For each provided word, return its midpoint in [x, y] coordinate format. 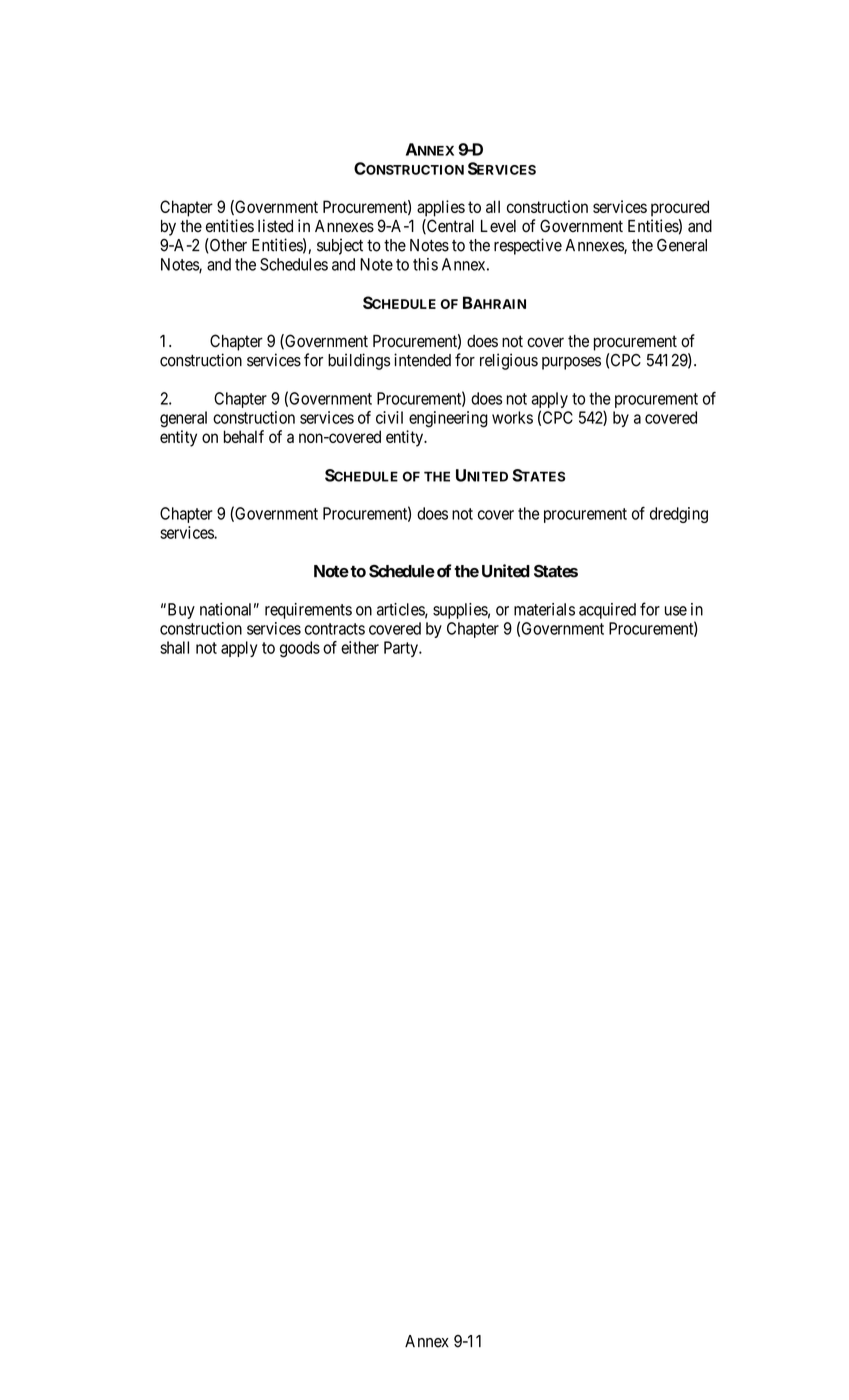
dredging [679, 515]
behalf [244, 436]
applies [441, 208]
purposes [571, 363]
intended [422, 360]
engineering [448, 419]
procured [680, 208]
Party [402, 649]
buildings [359, 361]
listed [275, 226]
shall [174, 647]
